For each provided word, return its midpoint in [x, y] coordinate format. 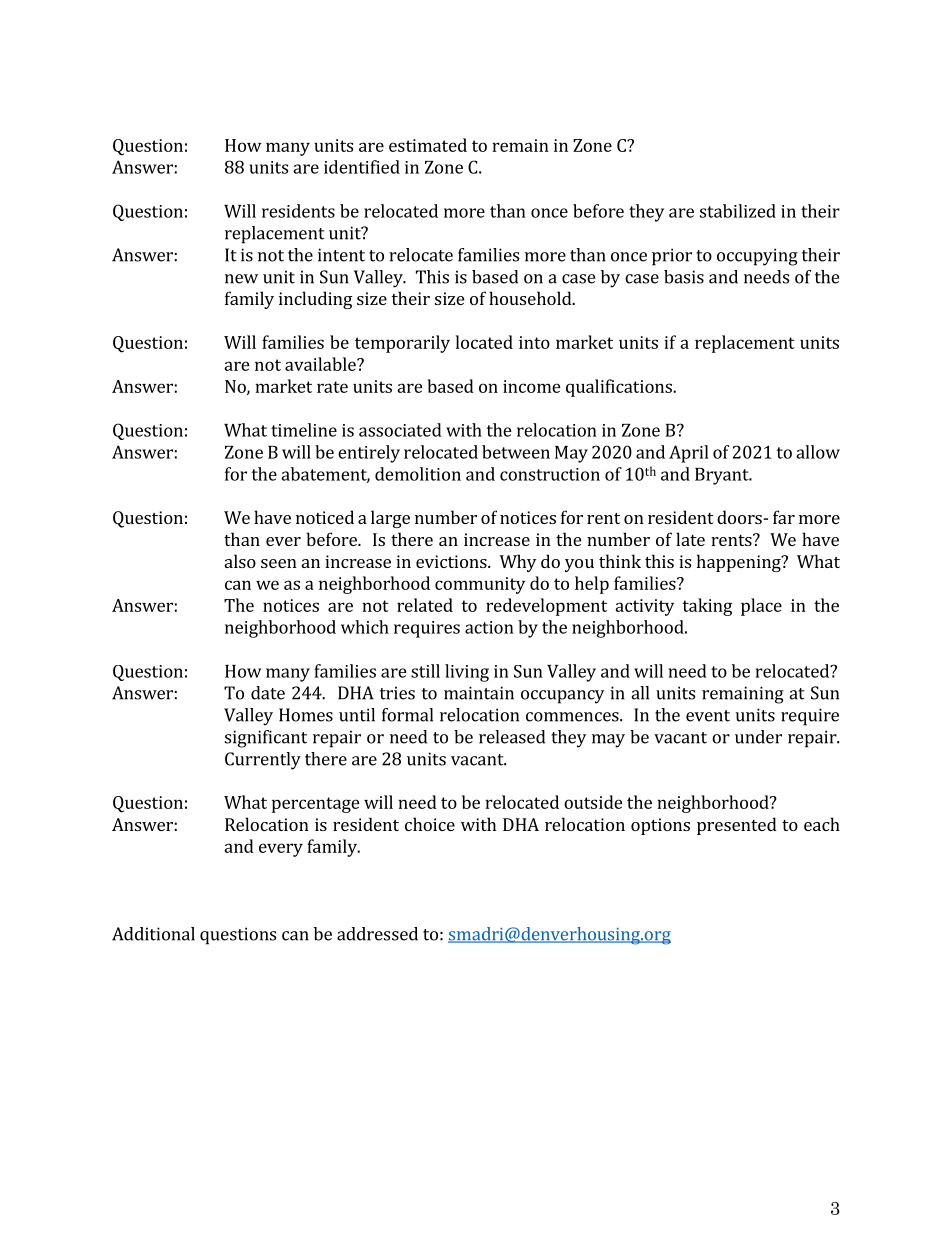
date [268, 693]
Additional [153, 934]
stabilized [738, 211]
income [532, 386]
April [689, 454]
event [708, 716]
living [467, 673]
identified [362, 167]
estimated [428, 145]
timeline [304, 430]
